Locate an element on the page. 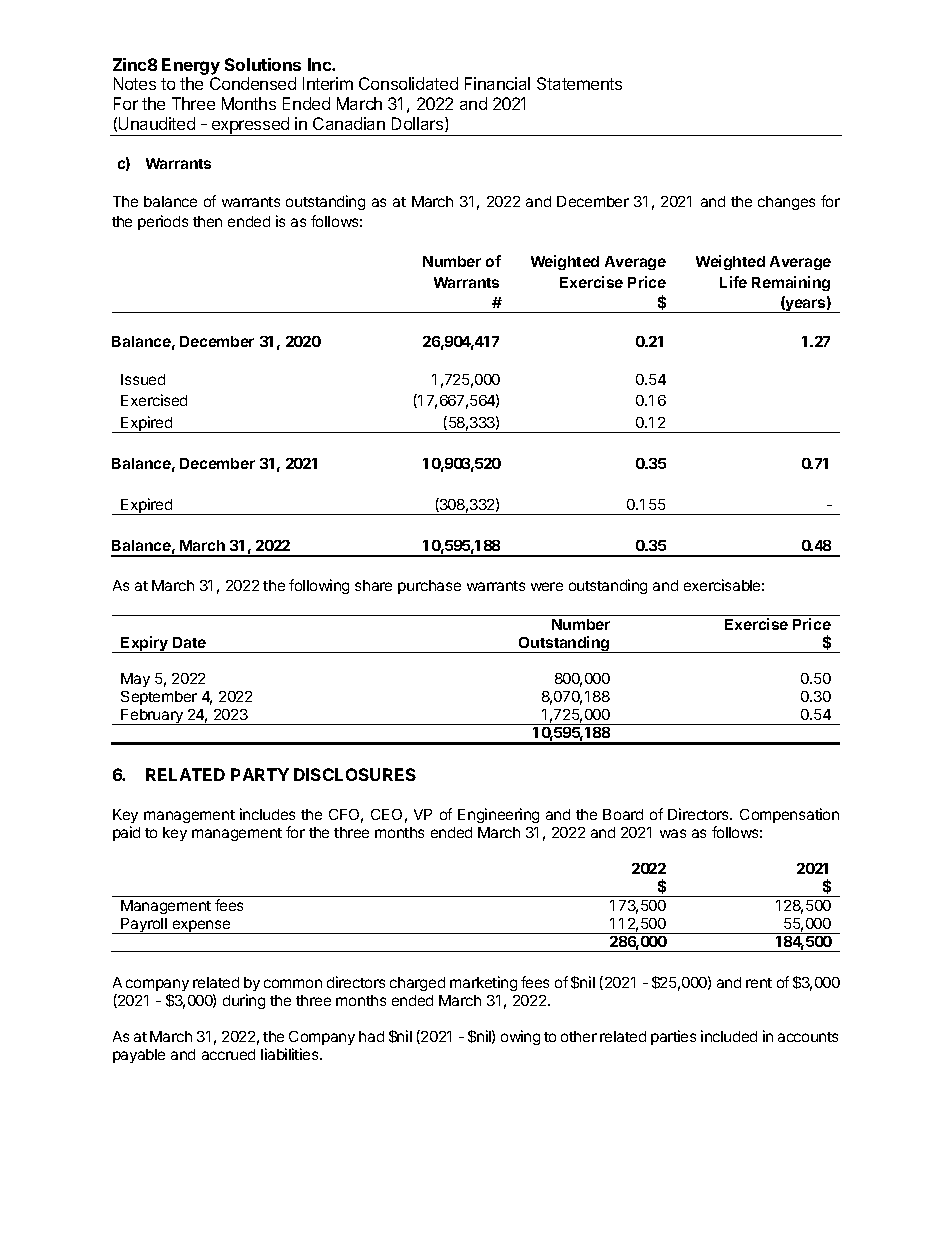 The width and height of the document is (952, 1233). Financial is located at coordinates (497, 83).
